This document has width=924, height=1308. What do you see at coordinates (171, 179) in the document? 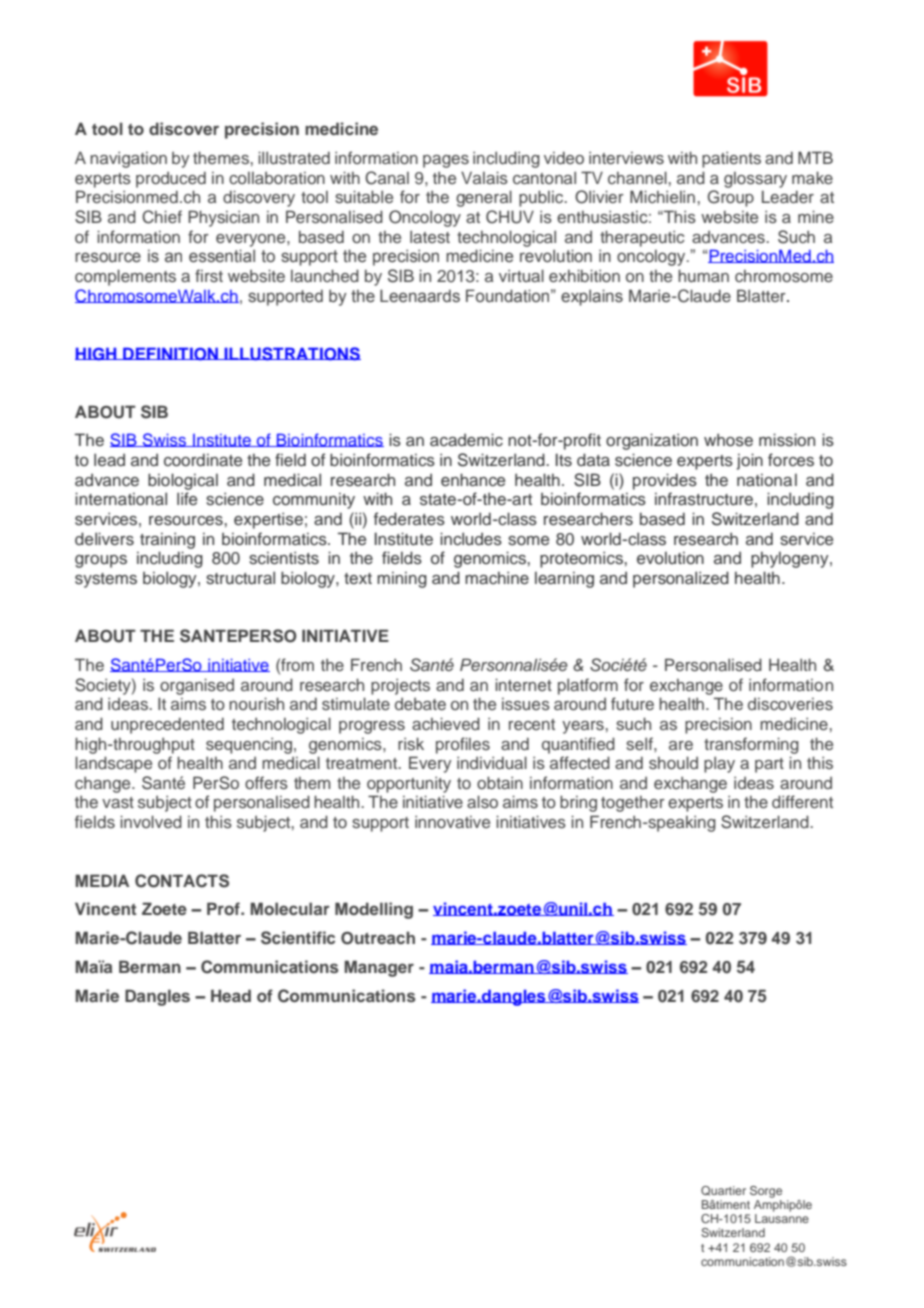
I see `produced` at bounding box center [171, 179].
